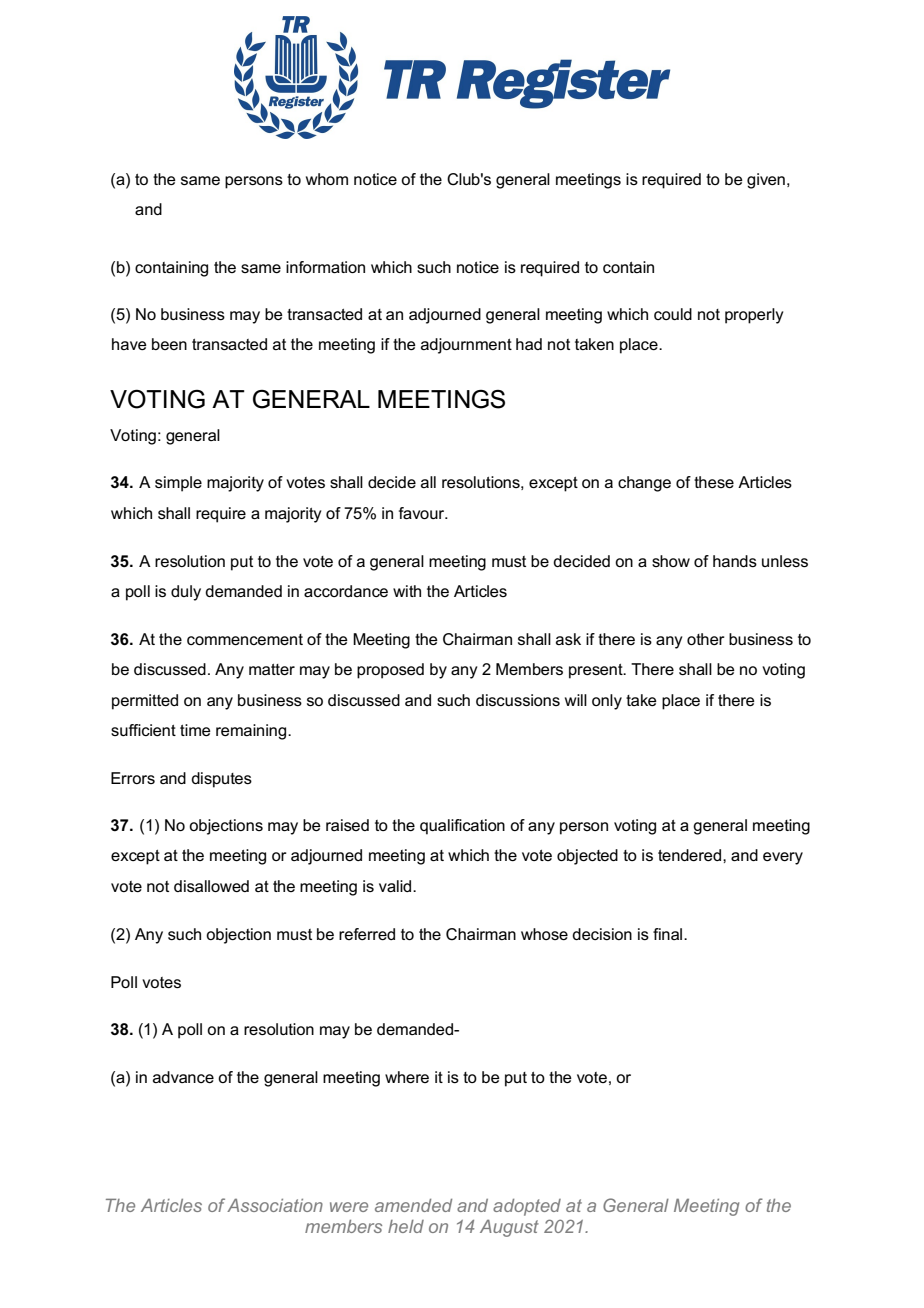 This page has height=1308, width=924. Describe the element at coordinates (462, 827) in the page. I see `qualification` at that location.
